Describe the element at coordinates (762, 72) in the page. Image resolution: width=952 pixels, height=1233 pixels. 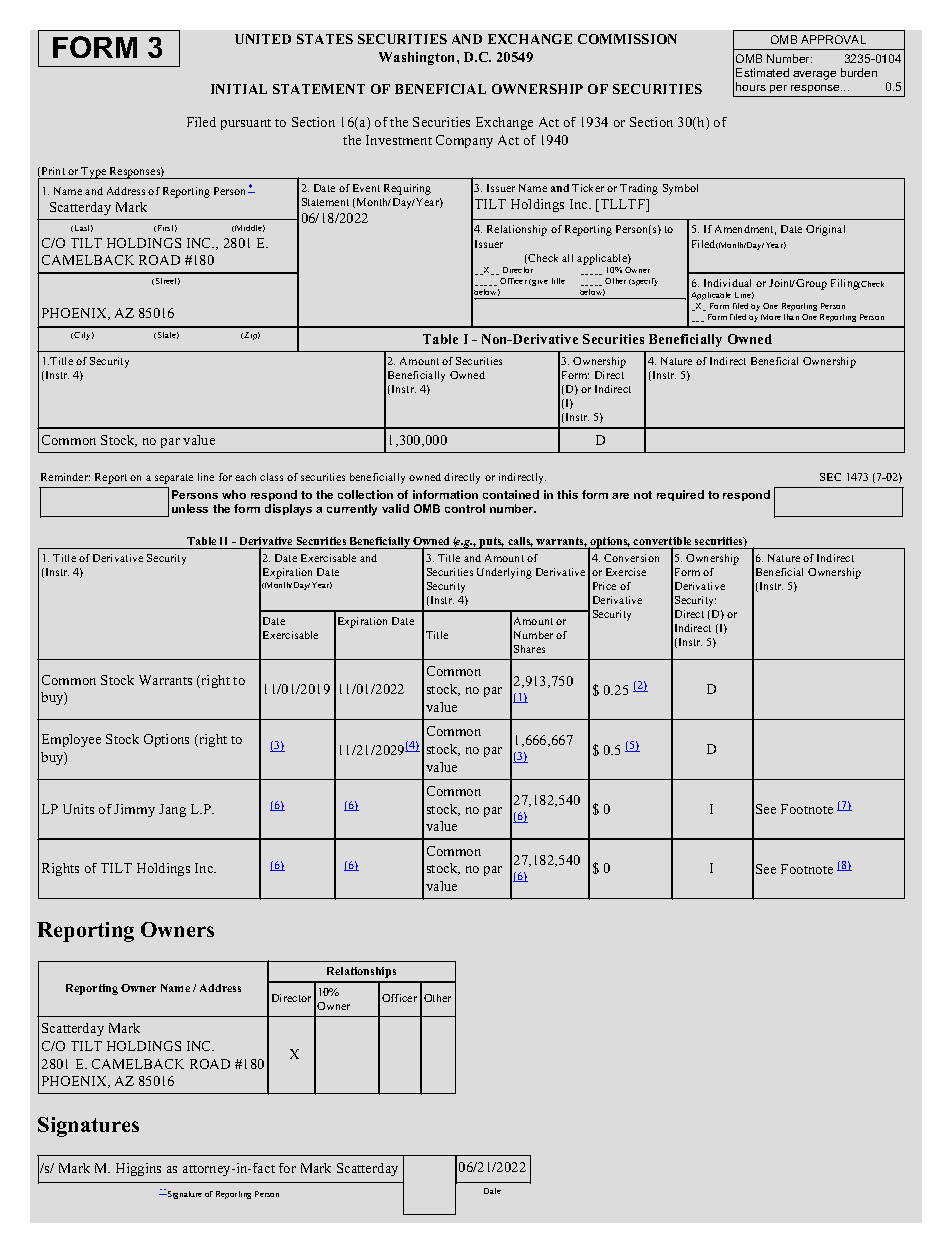
I see `Estimated` at that location.
